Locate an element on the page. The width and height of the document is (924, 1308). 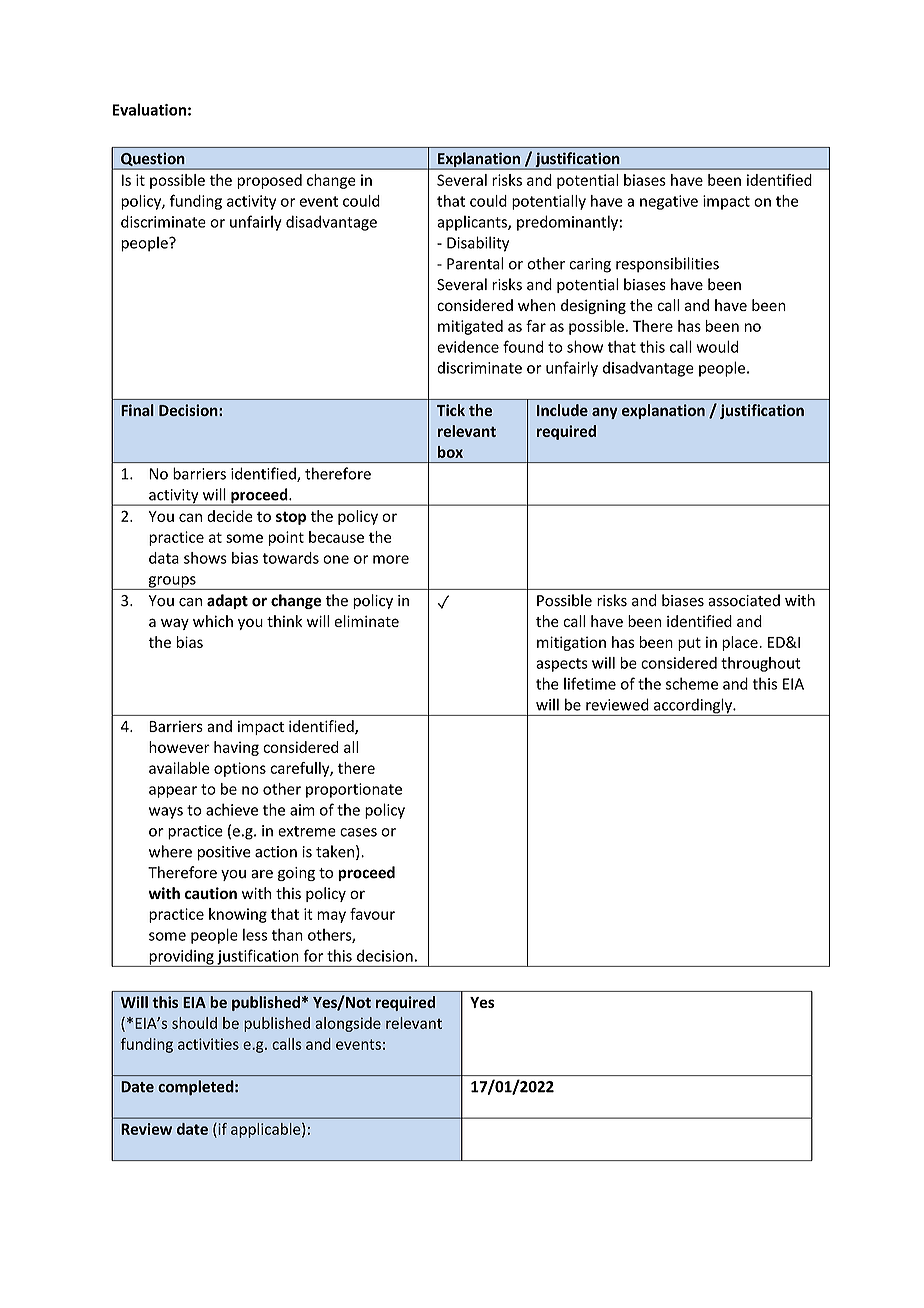
achieve is located at coordinates (232, 809).
